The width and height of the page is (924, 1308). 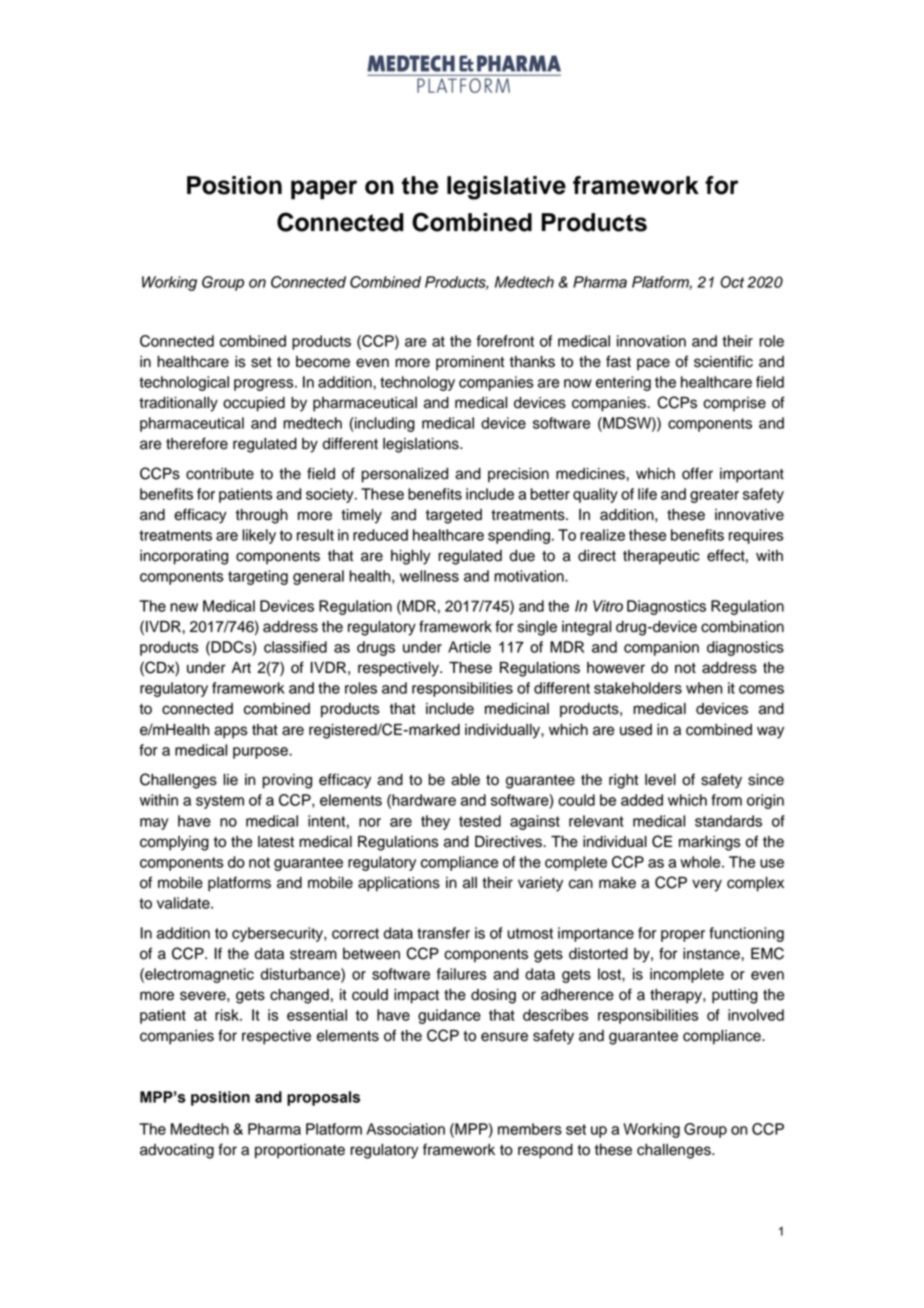 I want to click on tested, so click(x=480, y=821).
